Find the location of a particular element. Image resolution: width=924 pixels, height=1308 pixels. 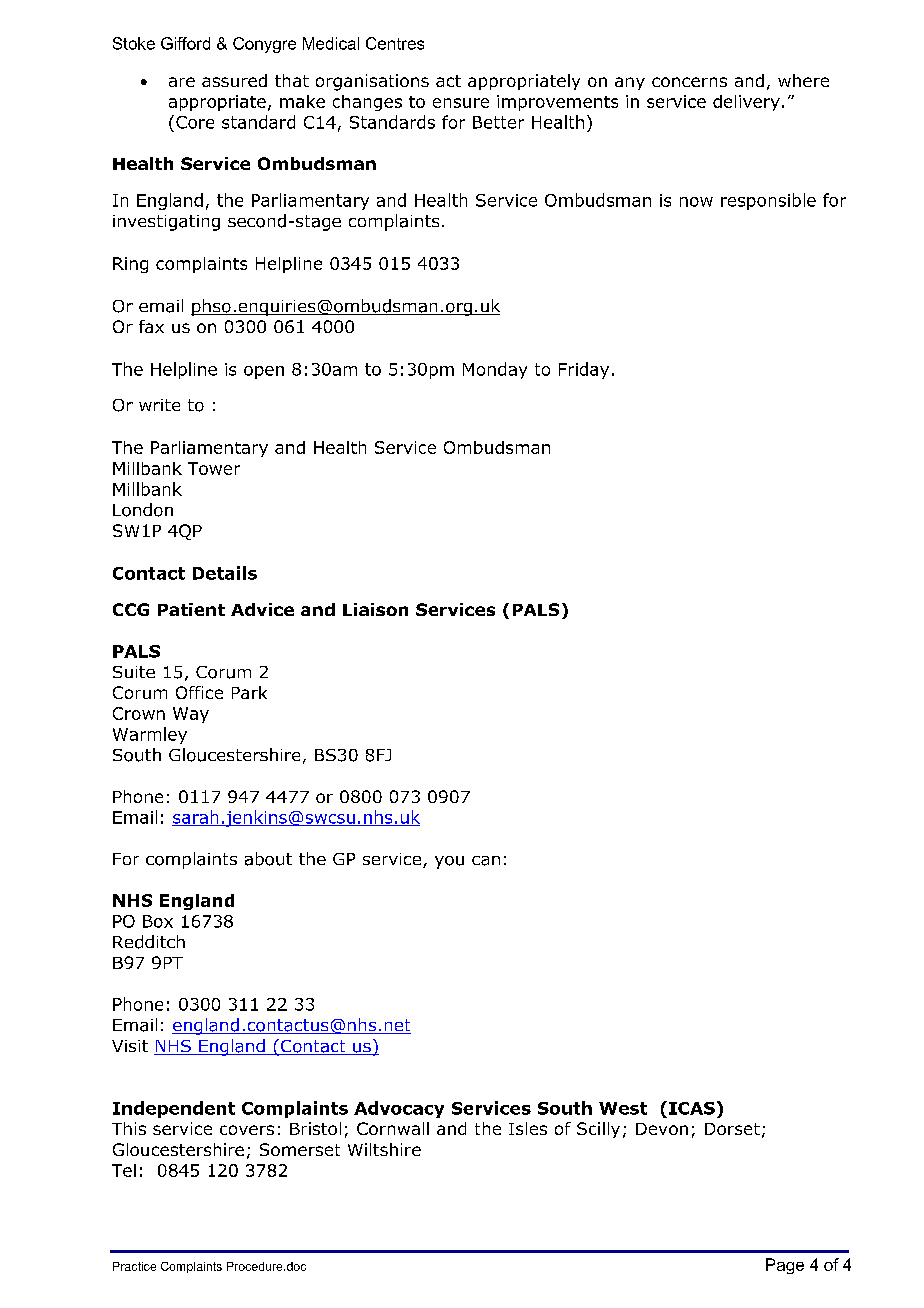

ensure is located at coordinates (461, 103).
